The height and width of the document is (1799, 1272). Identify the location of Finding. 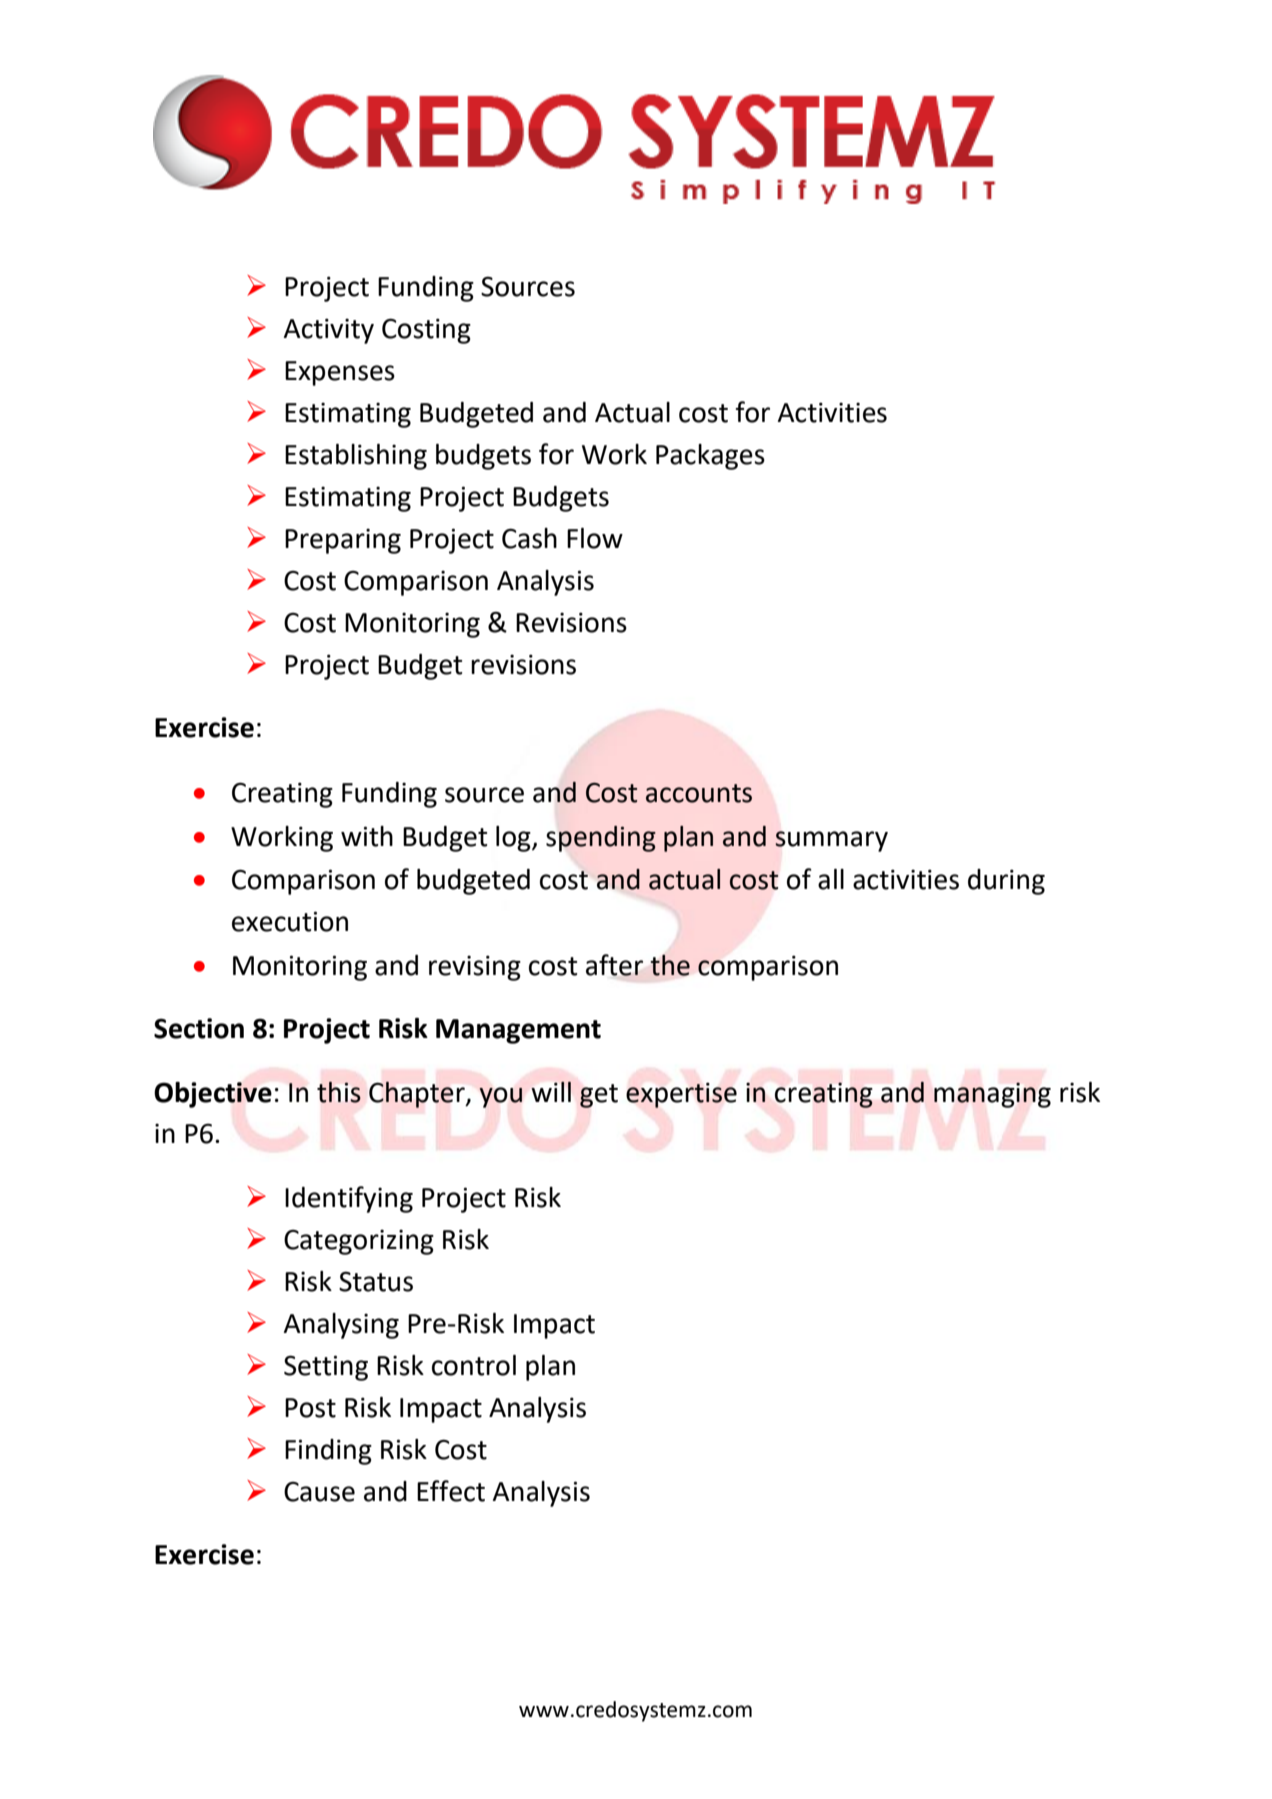
(328, 1452).
